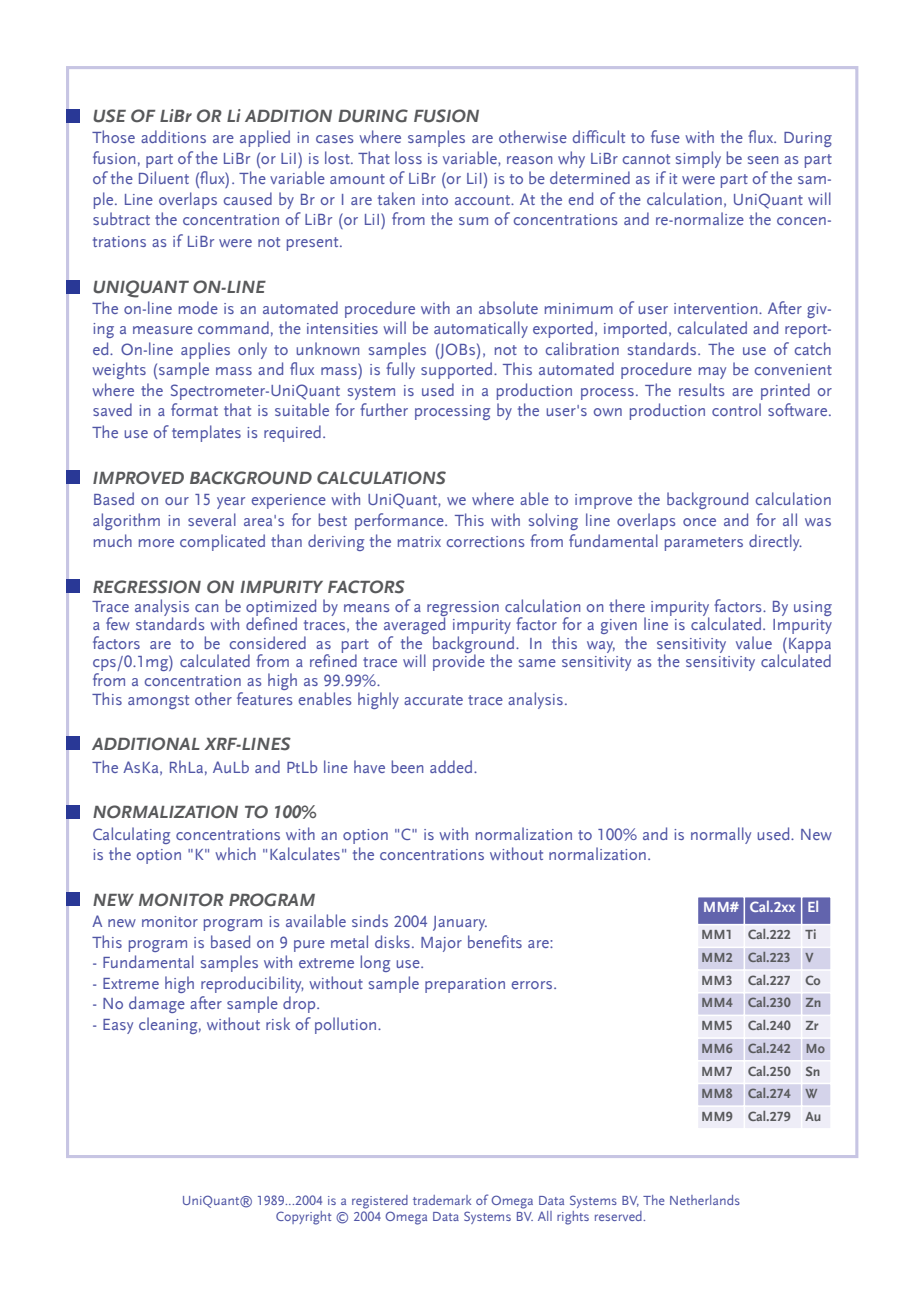 The width and height of the screenshot is (924, 1308). What do you see at coordinates (459, 662) in the screenshot?
I see `provide` at bounding box center [459, 662].
